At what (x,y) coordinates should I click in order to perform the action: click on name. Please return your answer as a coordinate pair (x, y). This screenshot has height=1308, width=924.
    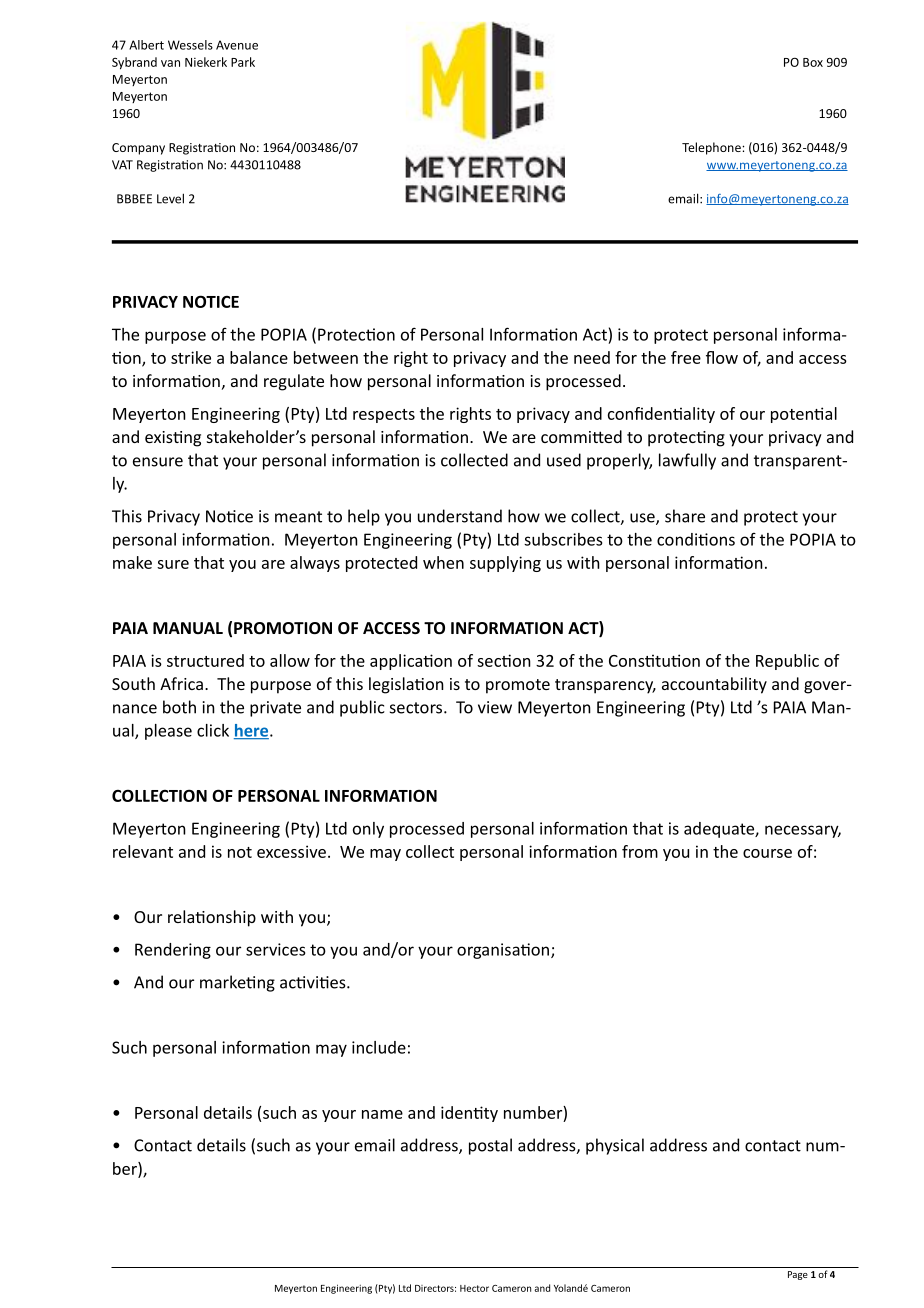
    Looking at the image, I should click on (382, 1114).
